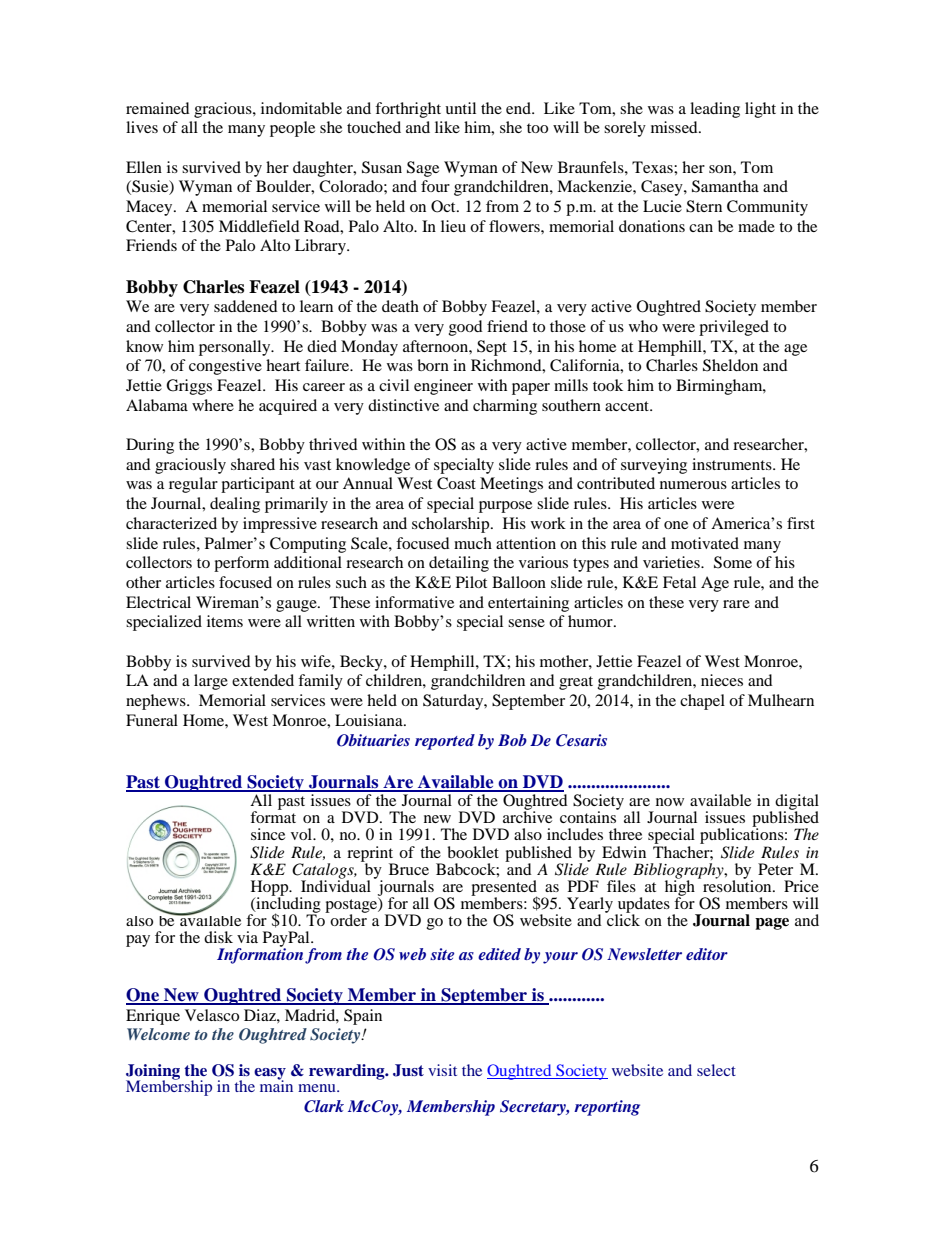  Describe the element at coordinates (471, 582) in the screenshot. I see `Pilot` at that location.
